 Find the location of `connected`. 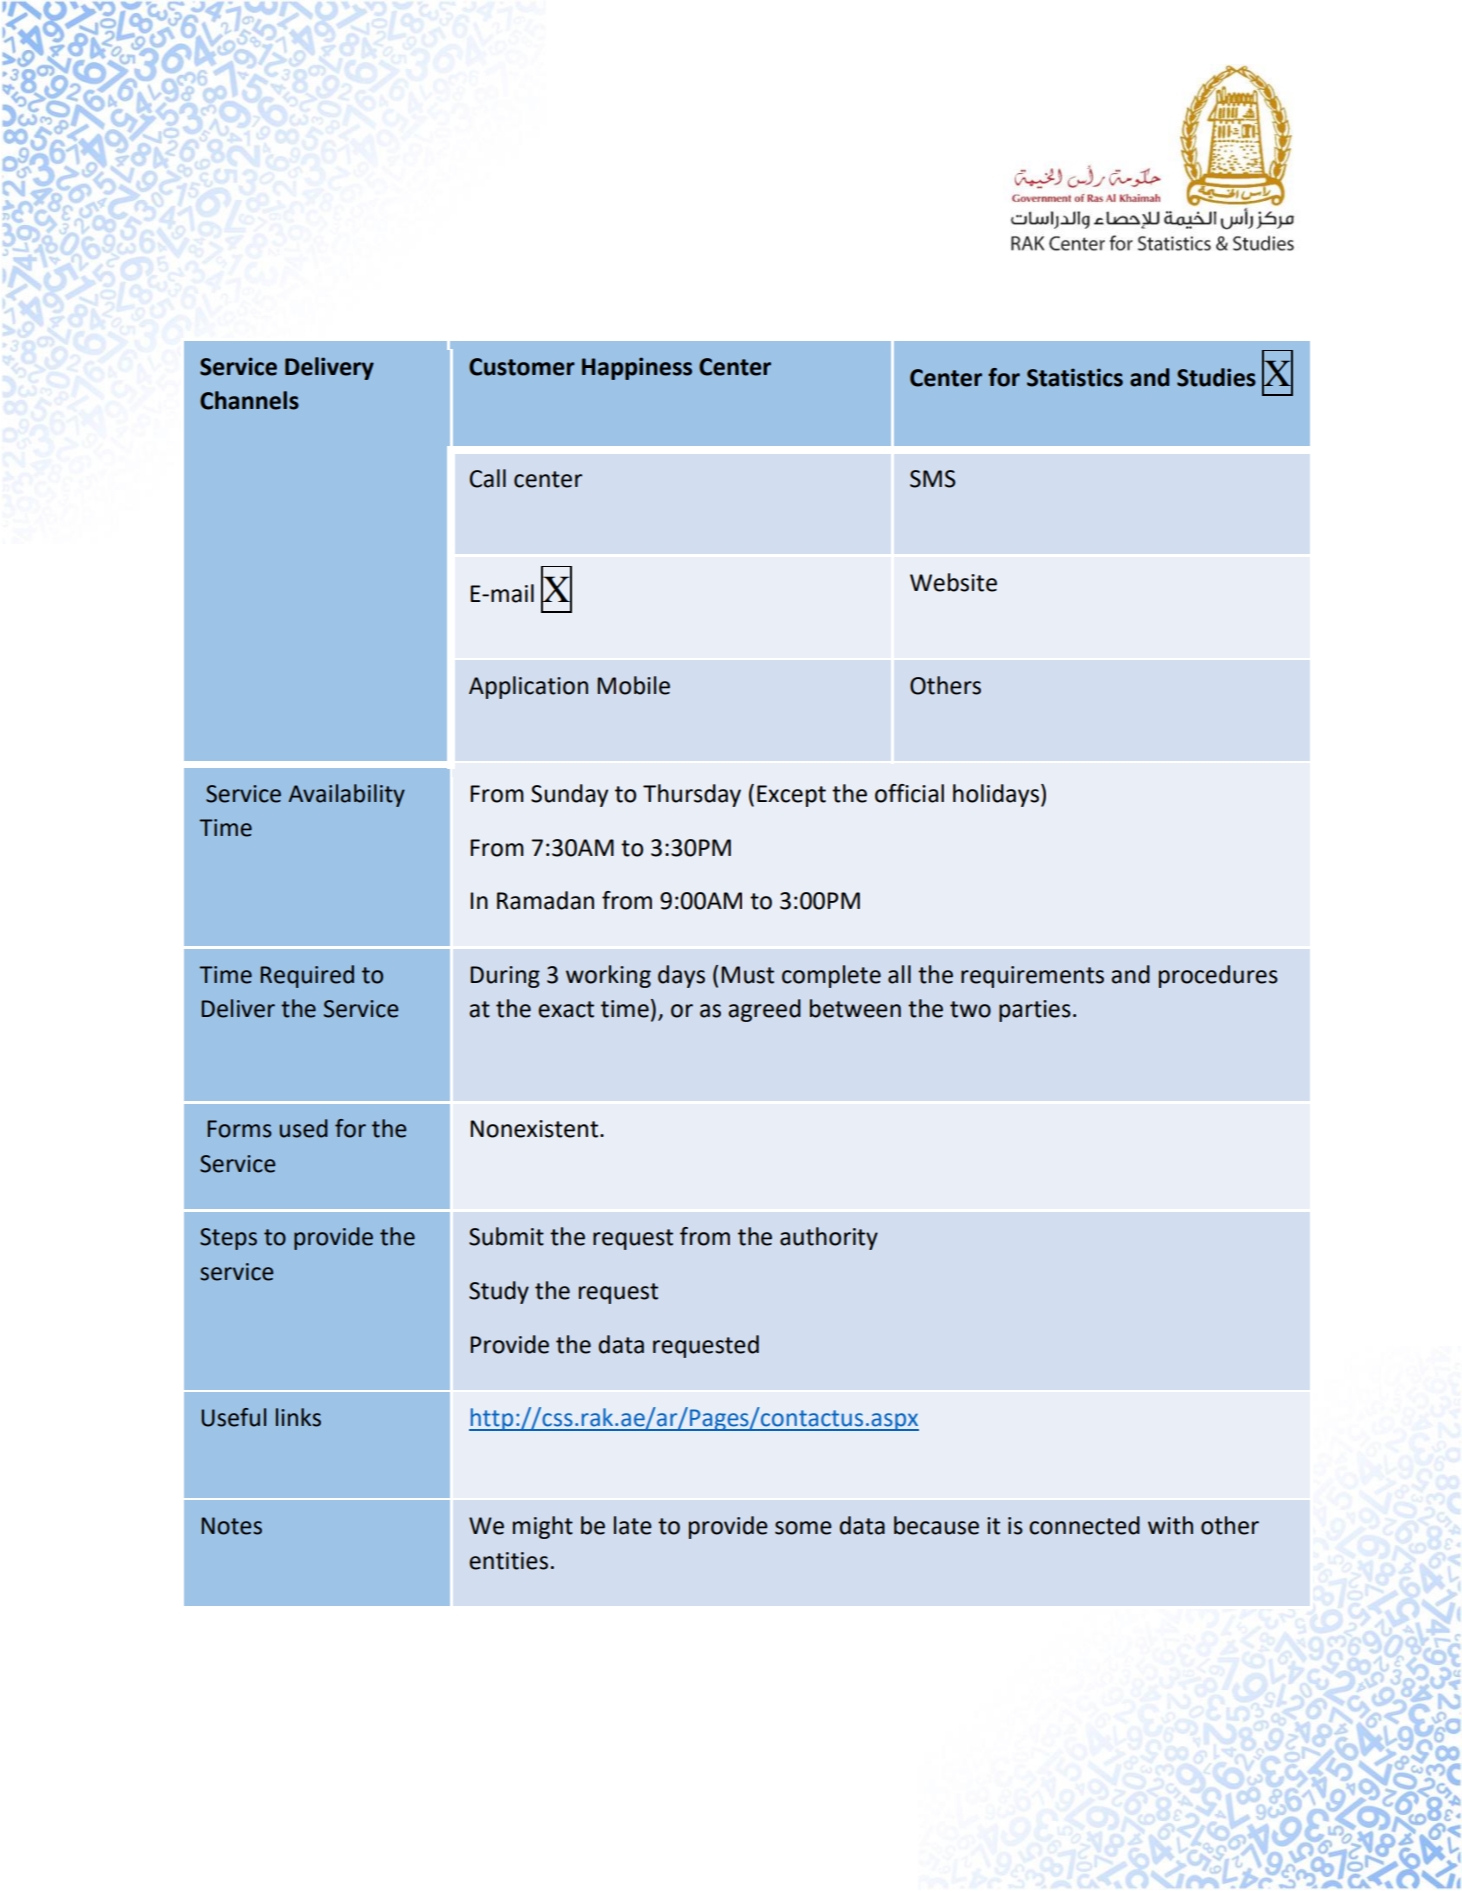

connected is located at coordinates (1084, 1525).
